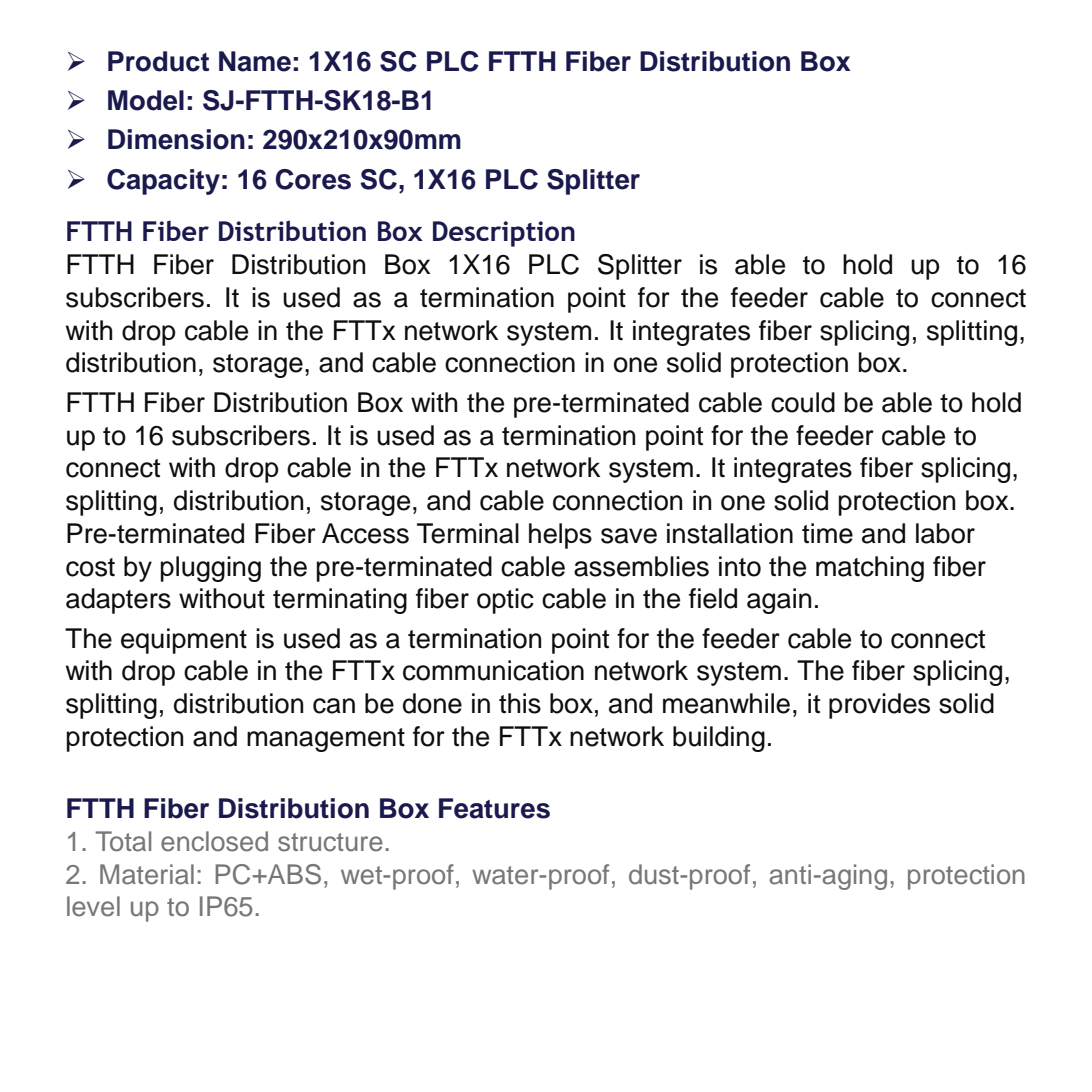 The image size is (1092, 1092). What do you see at coordinates (146, 100) in the document?
I see `Model` at bounding box center [146, 100].
